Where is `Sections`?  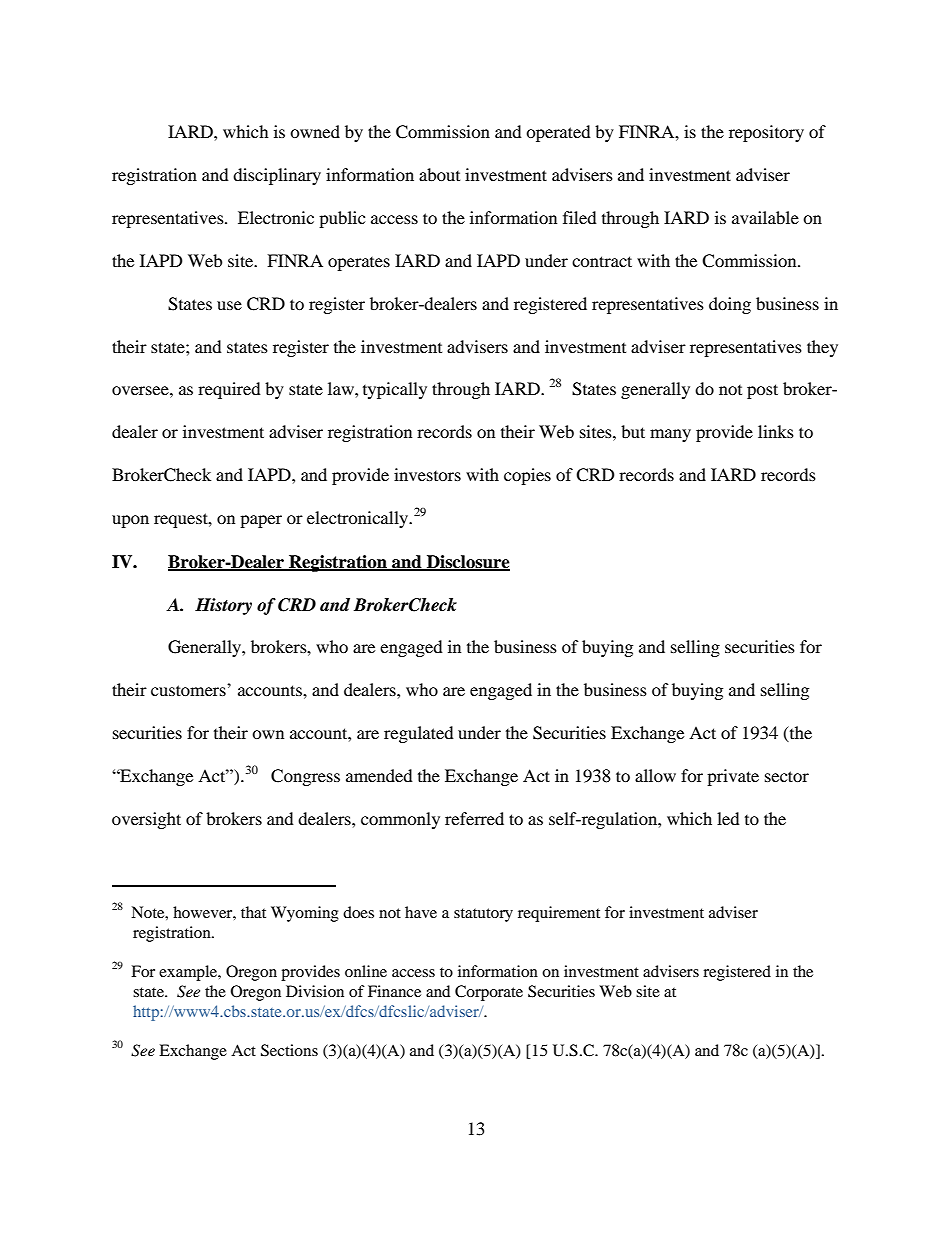 Sections is located at coordinates (289, 1050).
